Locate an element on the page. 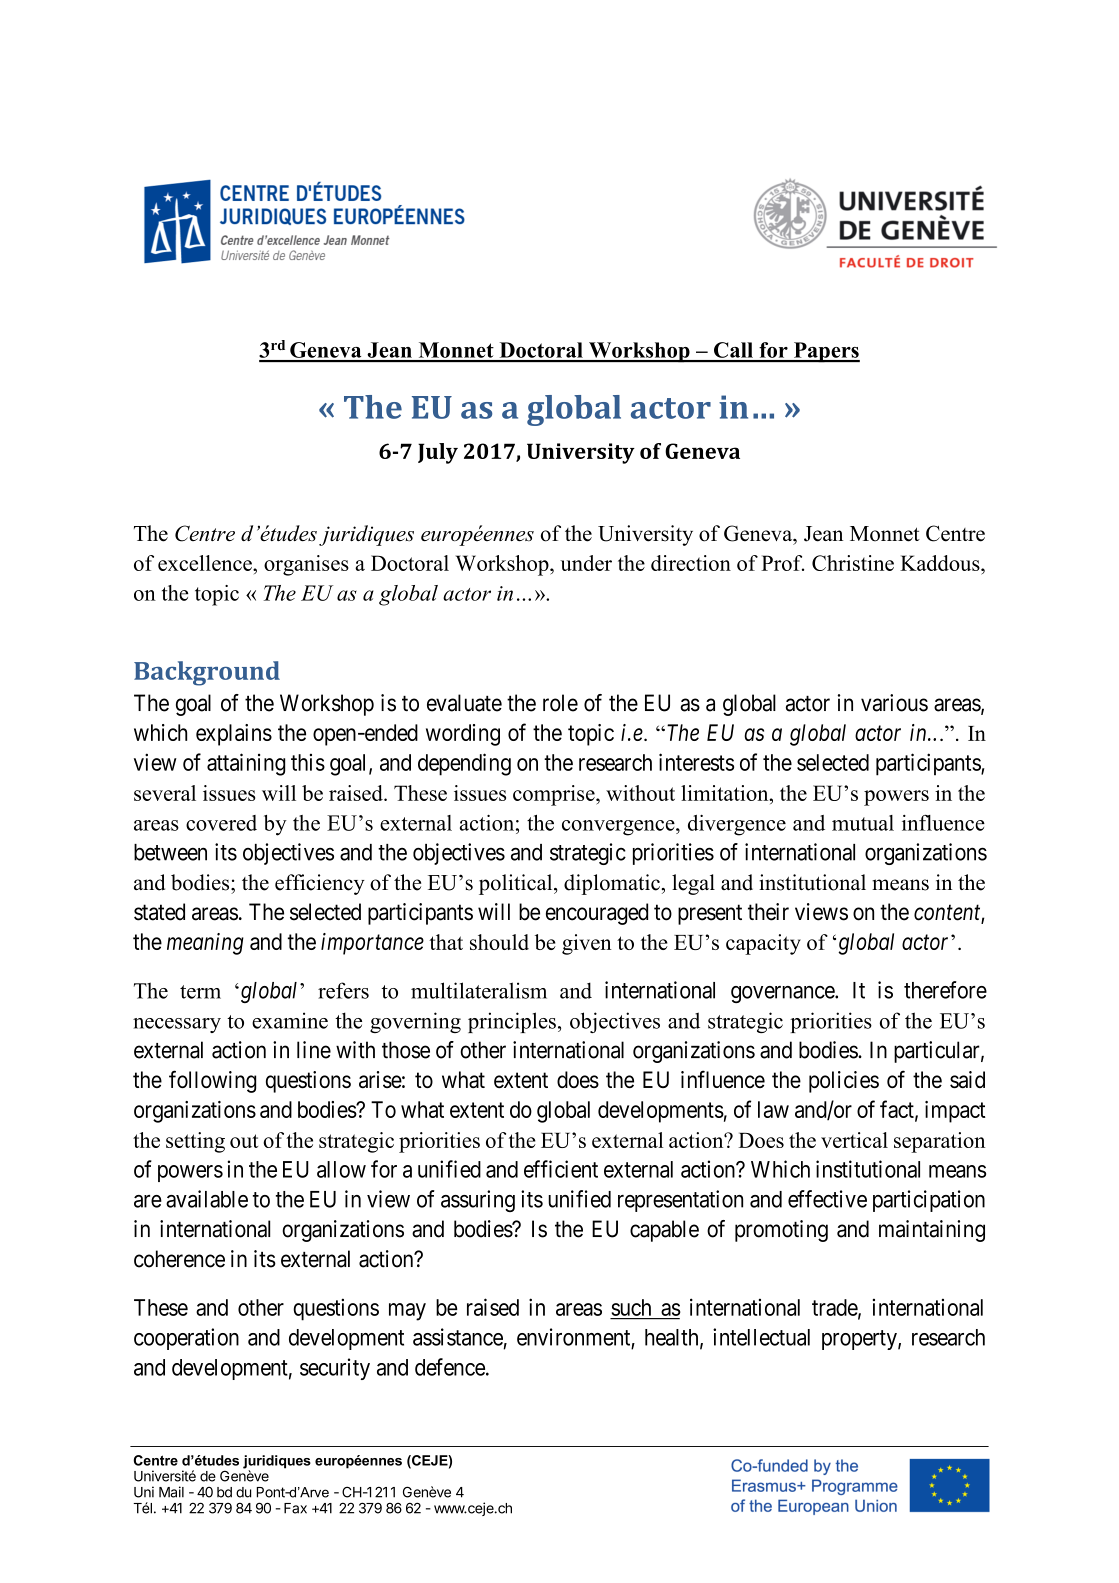  under is located at coordinates (586, 563).
